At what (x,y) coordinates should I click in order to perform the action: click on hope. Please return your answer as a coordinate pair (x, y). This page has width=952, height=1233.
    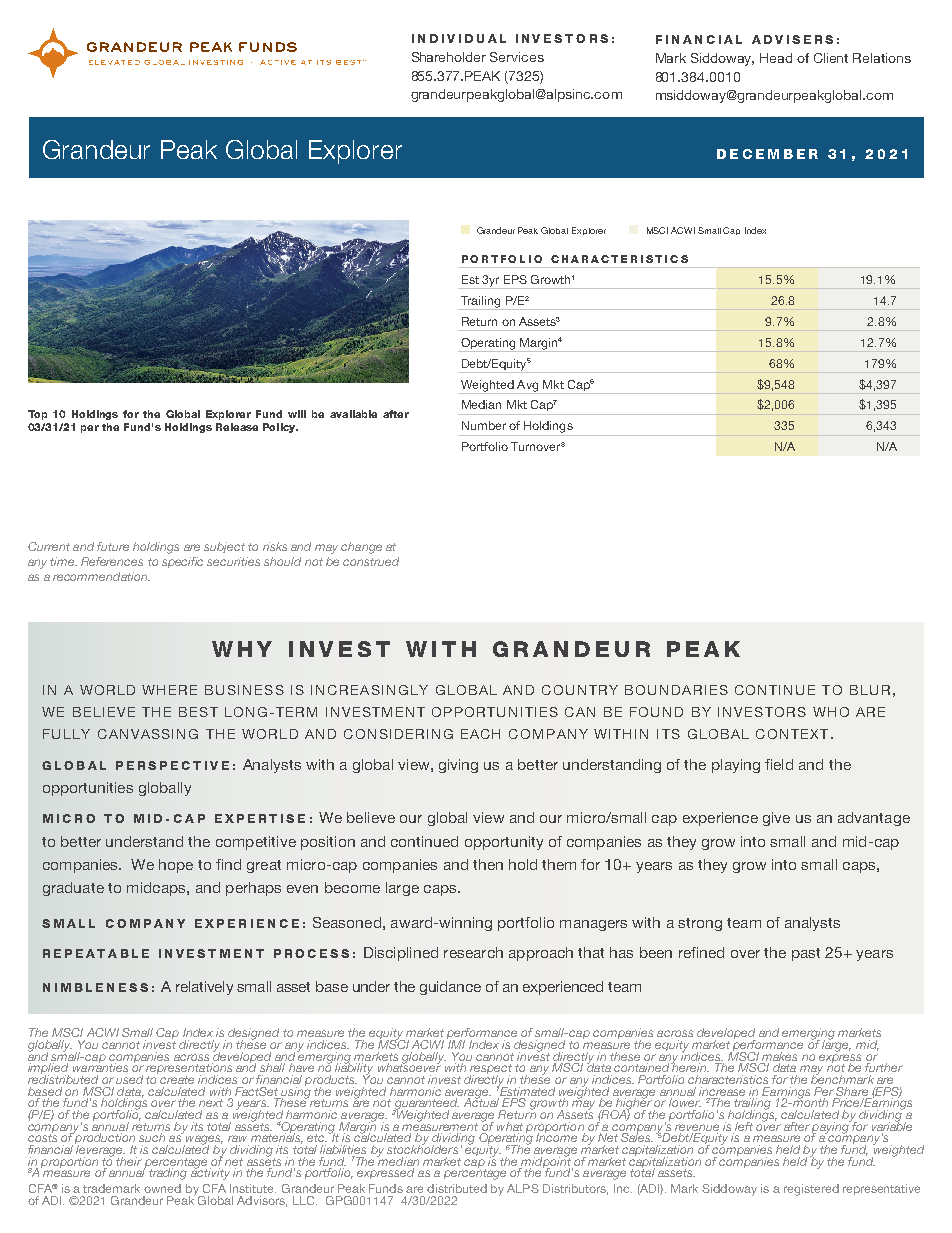
    Looking at the image, I should click on (176, 866).
